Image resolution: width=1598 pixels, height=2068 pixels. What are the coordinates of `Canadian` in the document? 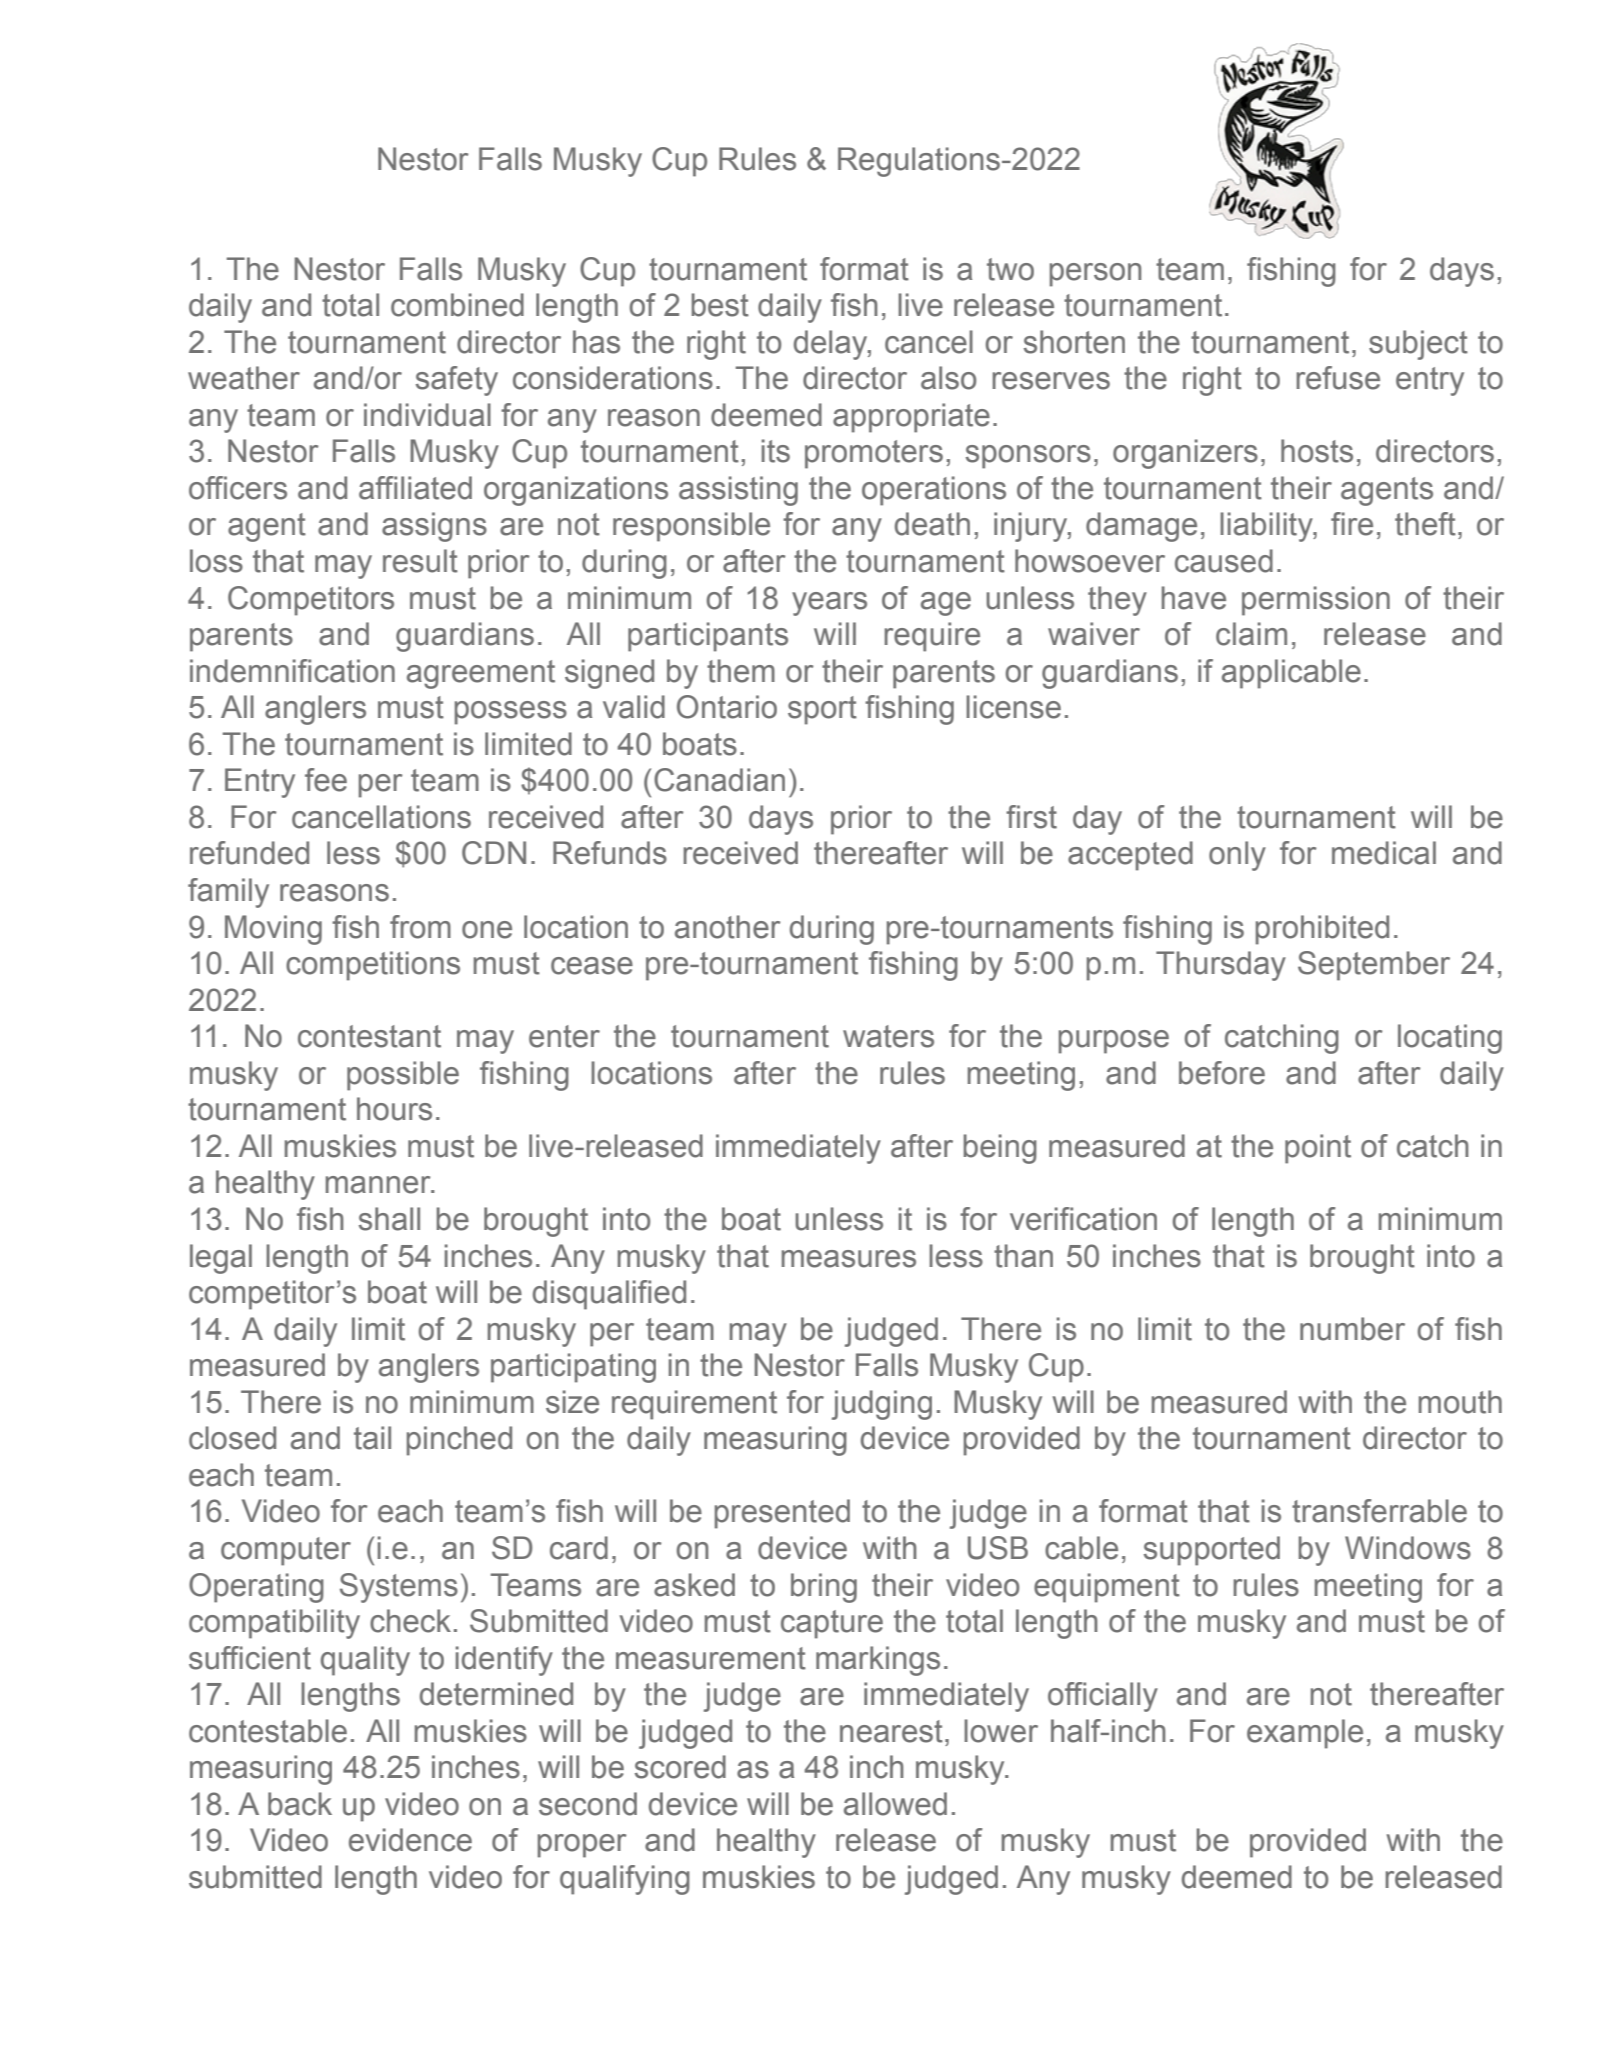 It's located at (719, 780).
